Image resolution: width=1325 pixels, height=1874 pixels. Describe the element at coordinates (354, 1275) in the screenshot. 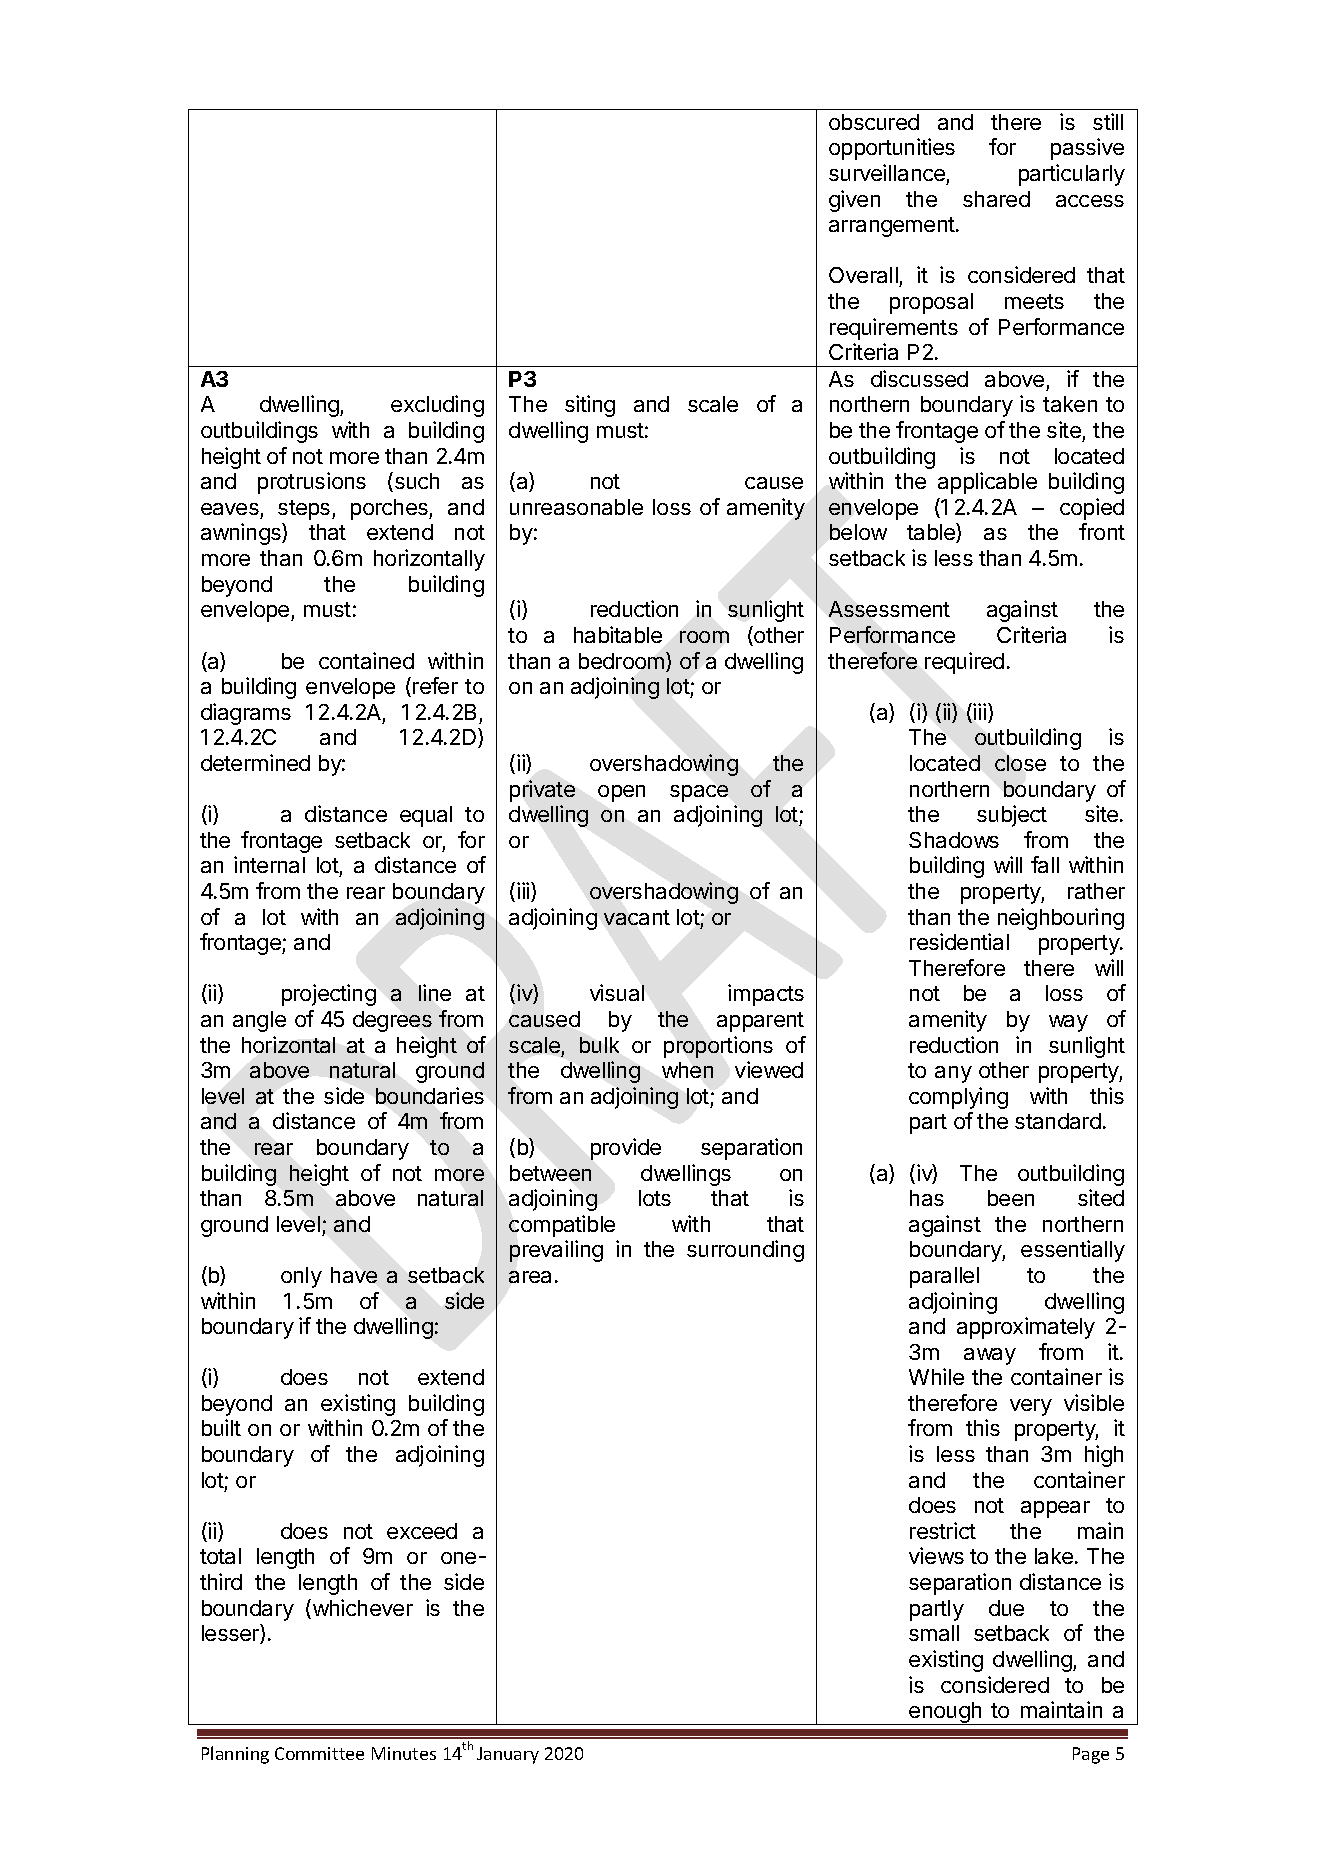

I see `have` at that location.
